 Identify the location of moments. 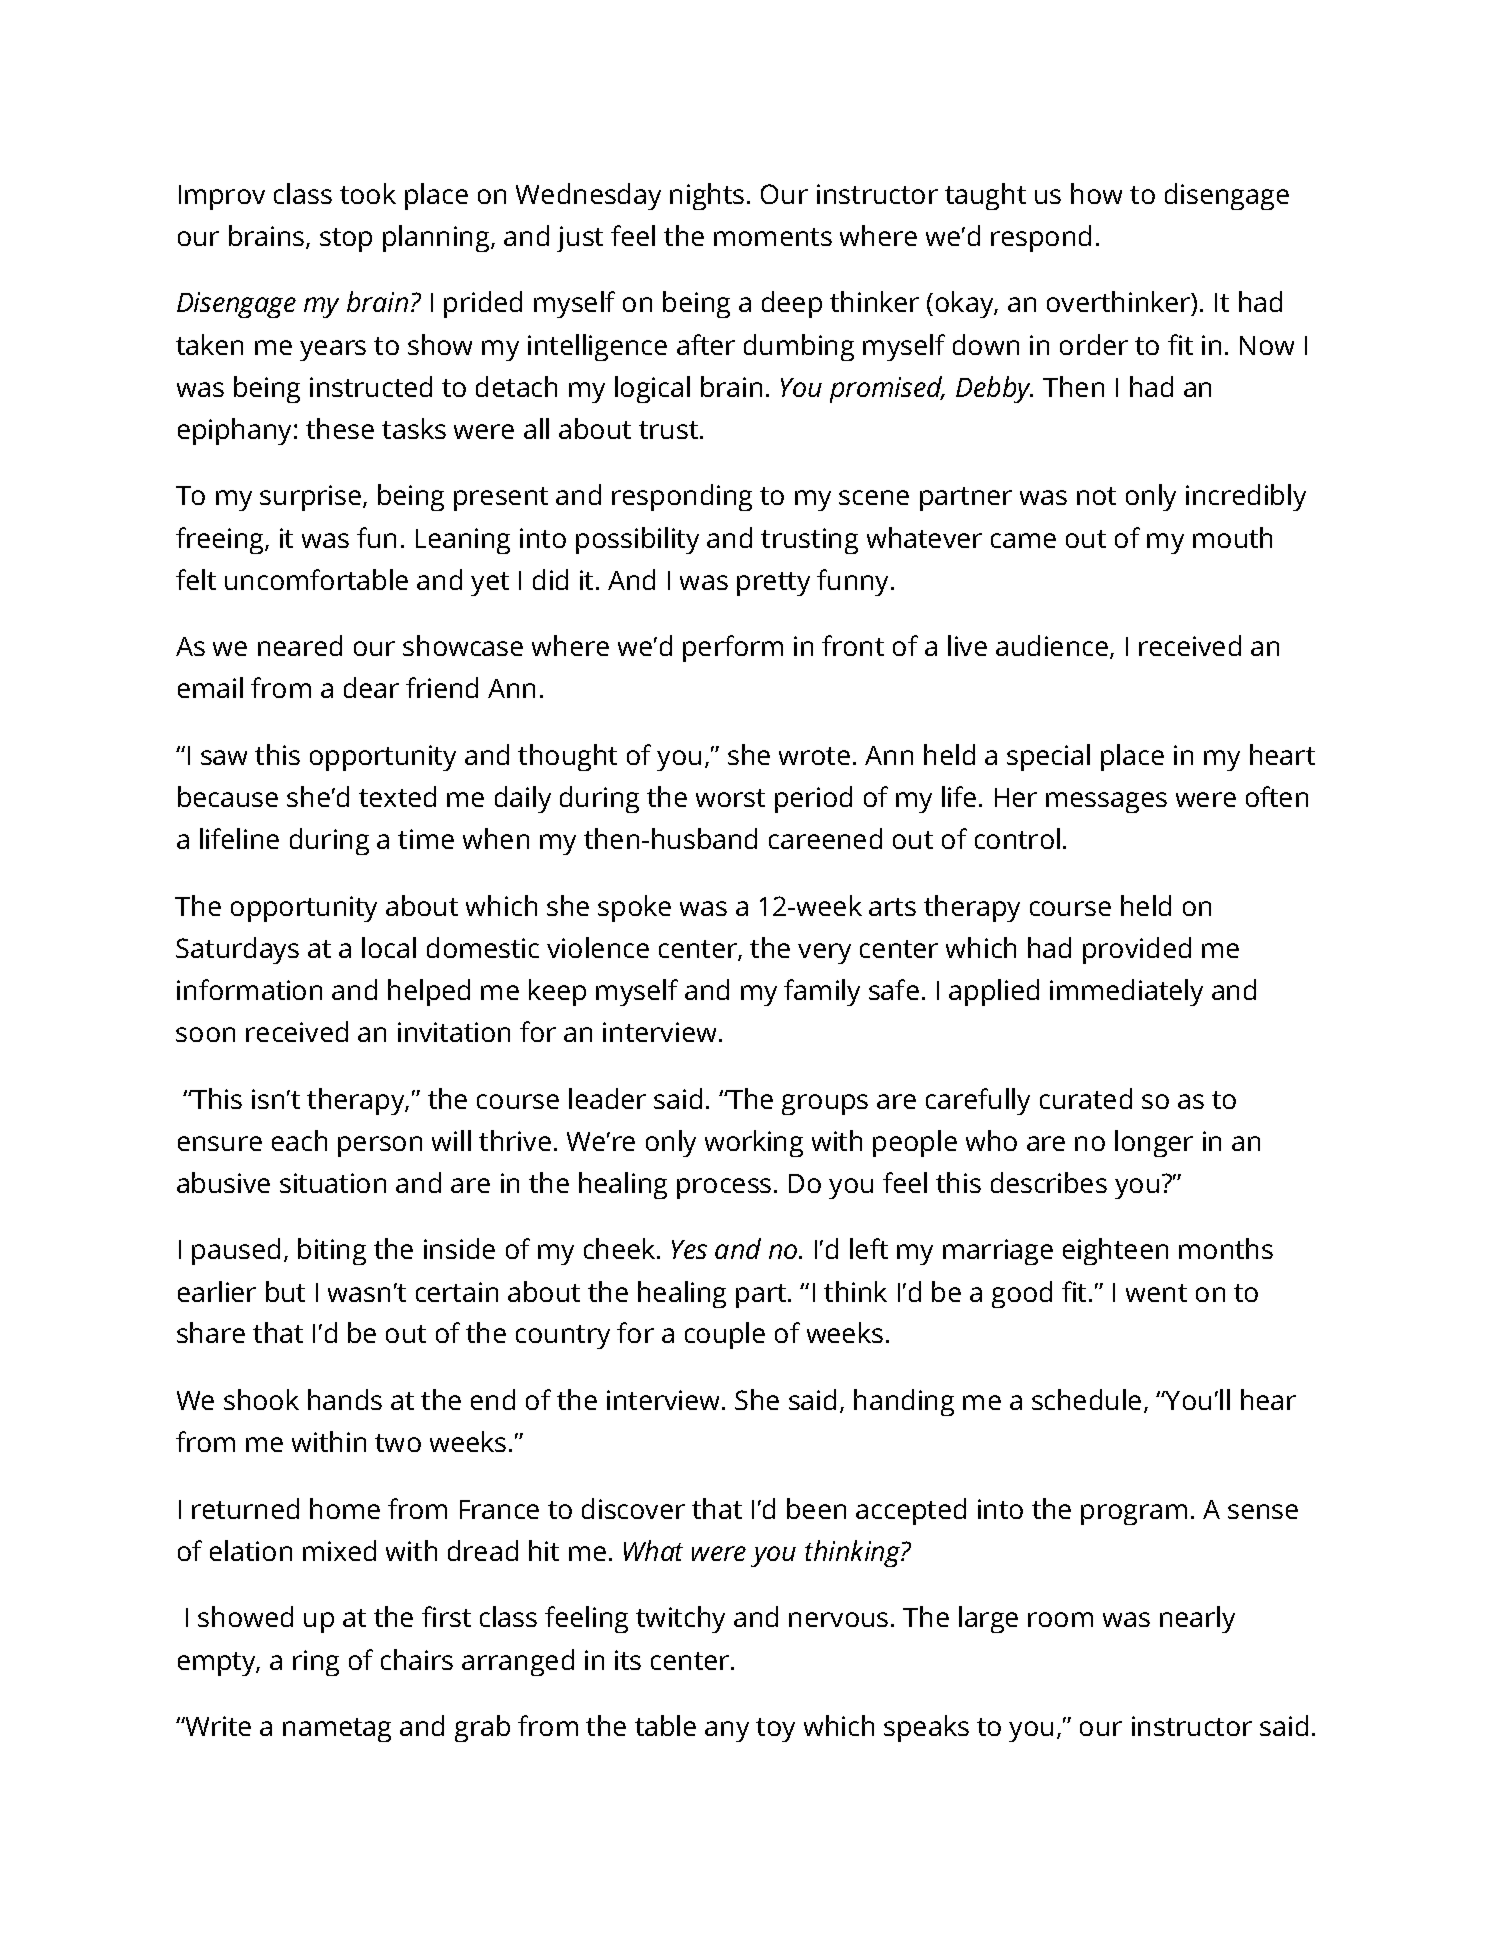
(773, 237).
